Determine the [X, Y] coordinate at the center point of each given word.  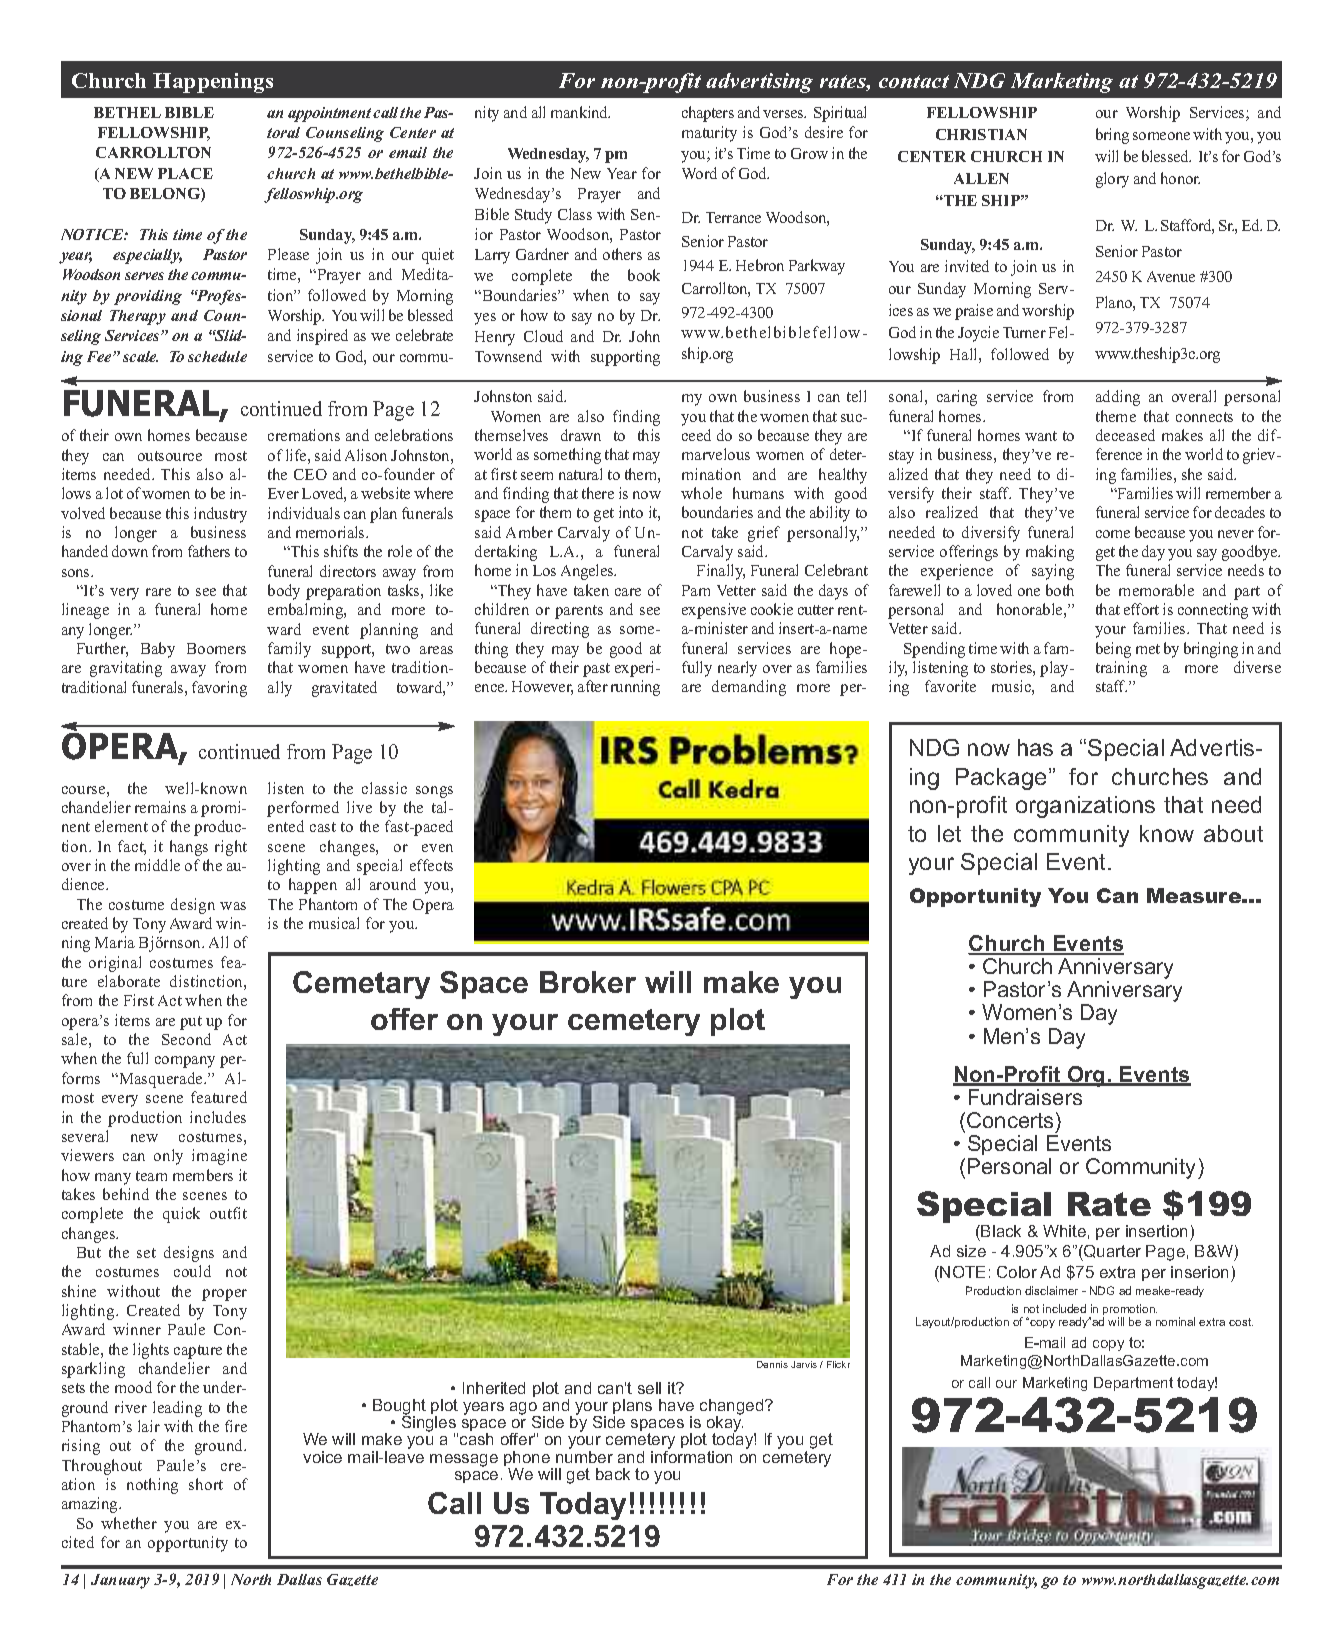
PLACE [185, 173]
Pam [696, 590]
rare [158, 592]
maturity [709, 134]
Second [186, 1039]
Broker [588, 982]
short [206, 1484]
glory [1112, 180]
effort [1141, 609]
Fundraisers [1025, 1097]
